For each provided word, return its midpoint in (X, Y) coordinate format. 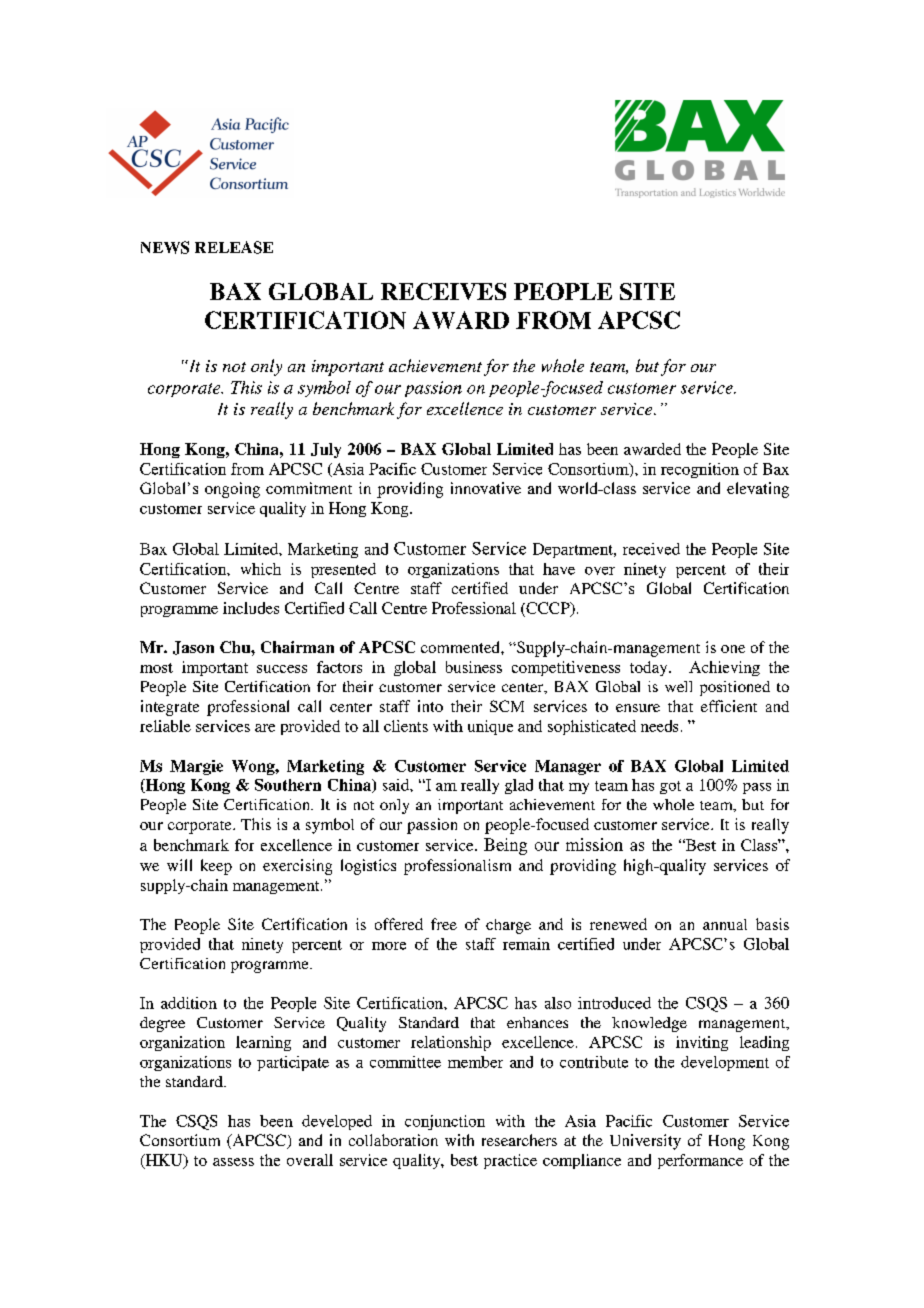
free (444, 924)
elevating (758, 490)
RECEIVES (443, 291)
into (430, 706)
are (265, 728)
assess (233, 1162)
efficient (729, 706)
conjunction (445, 1122)
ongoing (232, 490)
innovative (486, 488)
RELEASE (234, 247)
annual (725, 924)
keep (216, 867)
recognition (700, 470)
